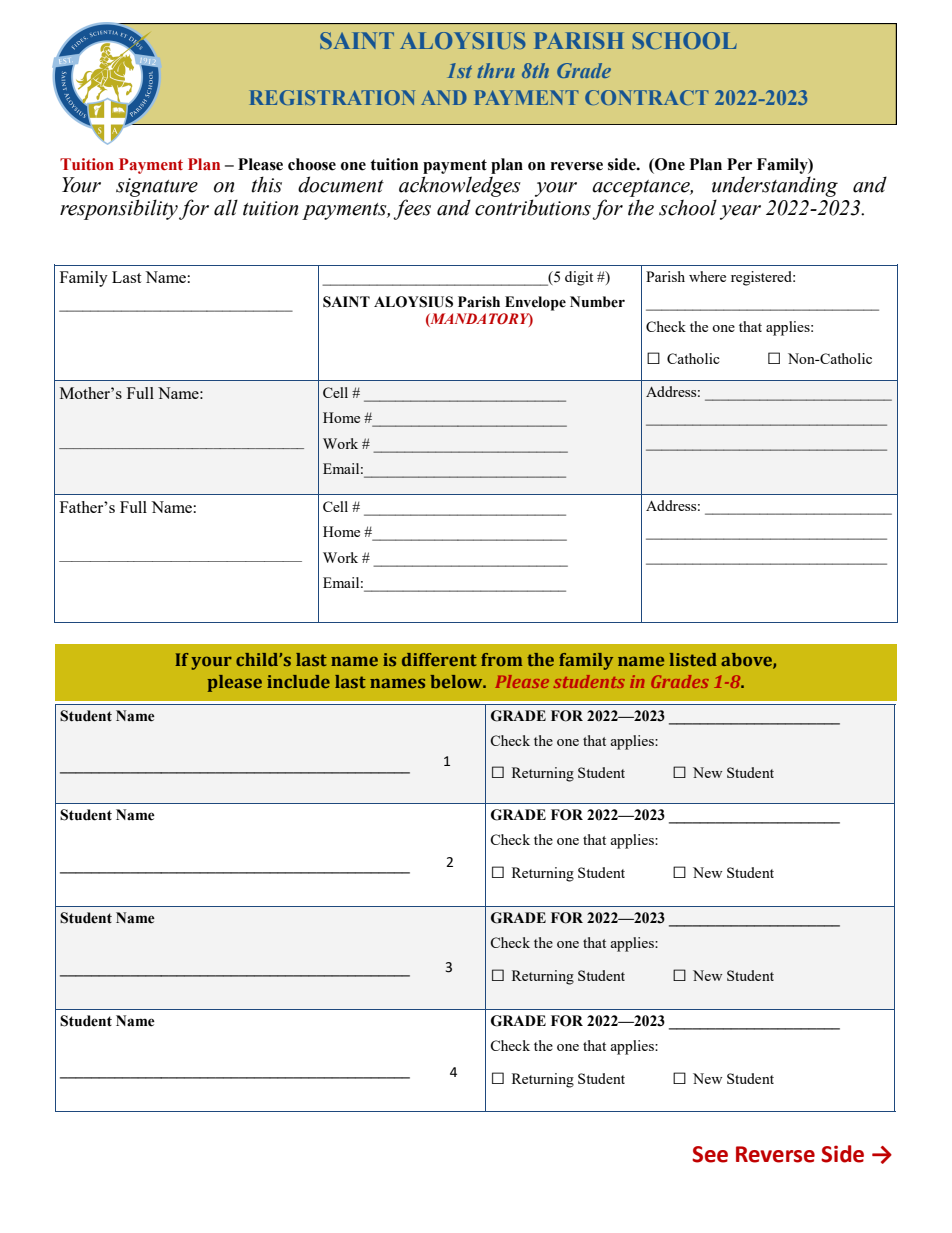  I want to click on responsibility, so click(119, 209).
